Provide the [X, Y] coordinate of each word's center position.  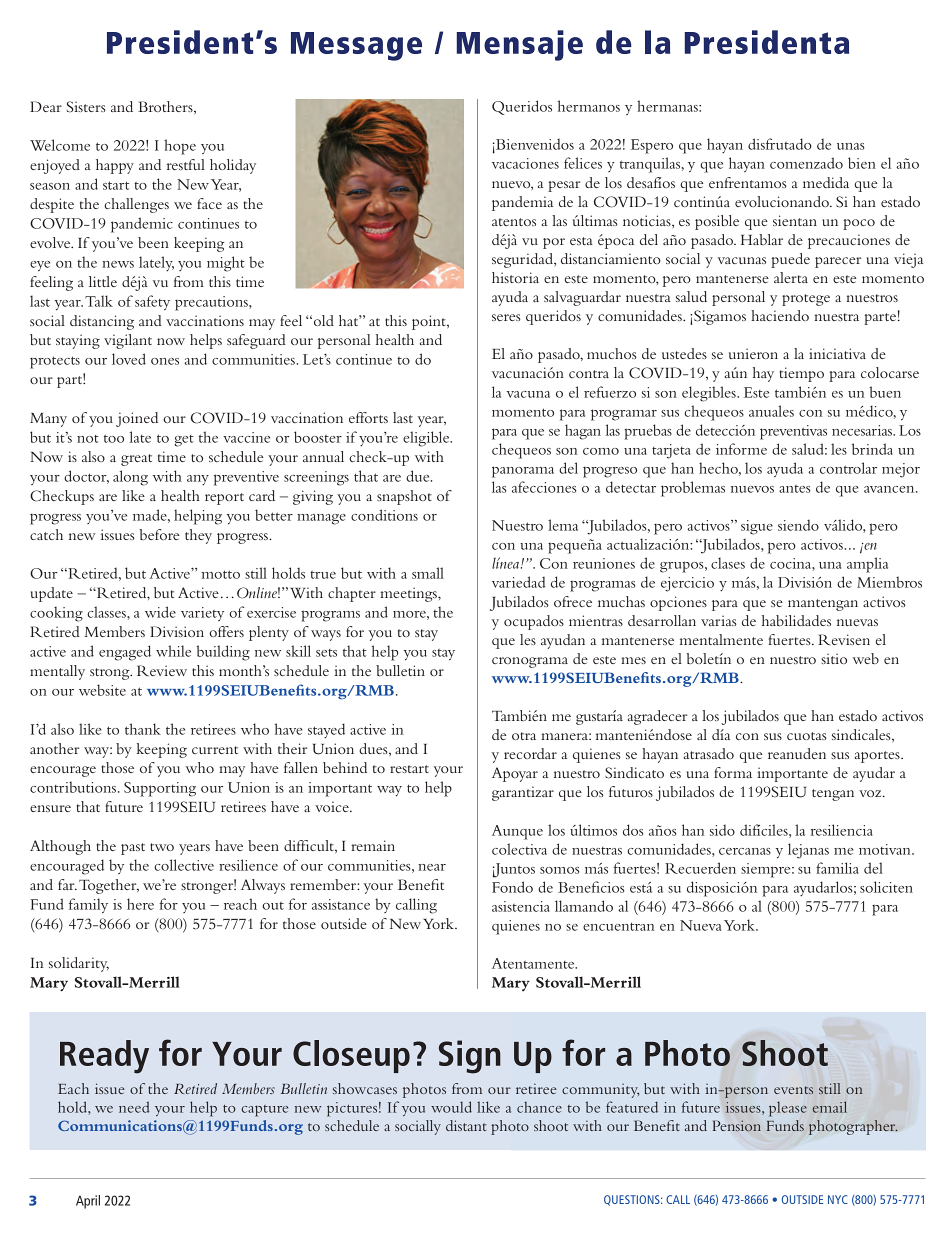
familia [837, 868]
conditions [384, 515]
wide [160, 612]
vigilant [128, 341]
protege [806, 300]
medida [826, 182]
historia [515, 277]
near [432, 867]
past [133, 849]
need [134, 1107]
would [451, 1107]
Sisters [86, 107]
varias [719, 620]
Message [356, 46]
